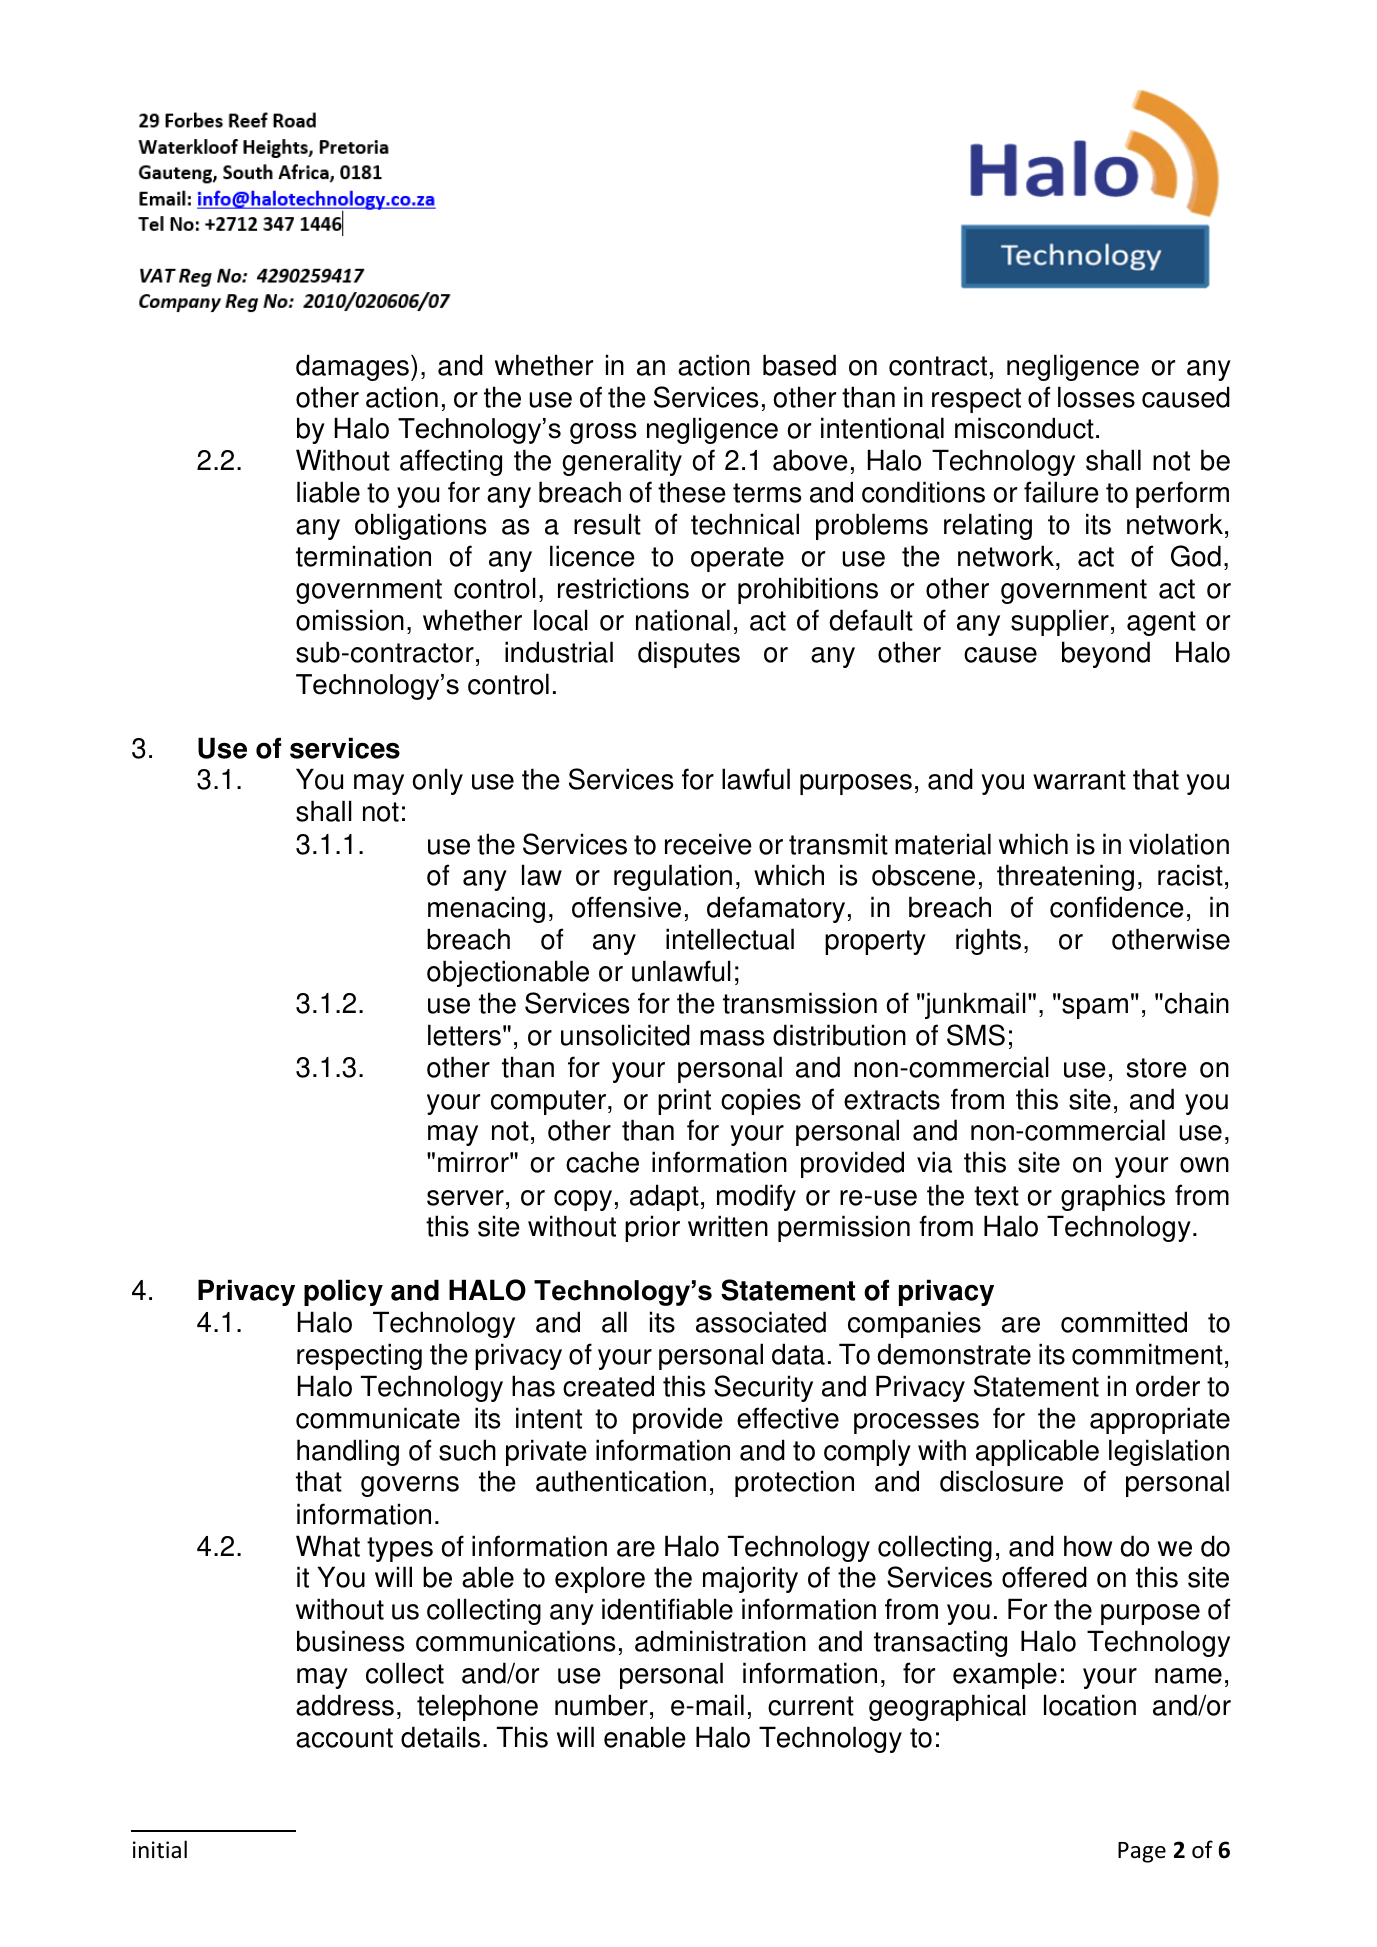  I want to click on print, so click(684, 1101).
